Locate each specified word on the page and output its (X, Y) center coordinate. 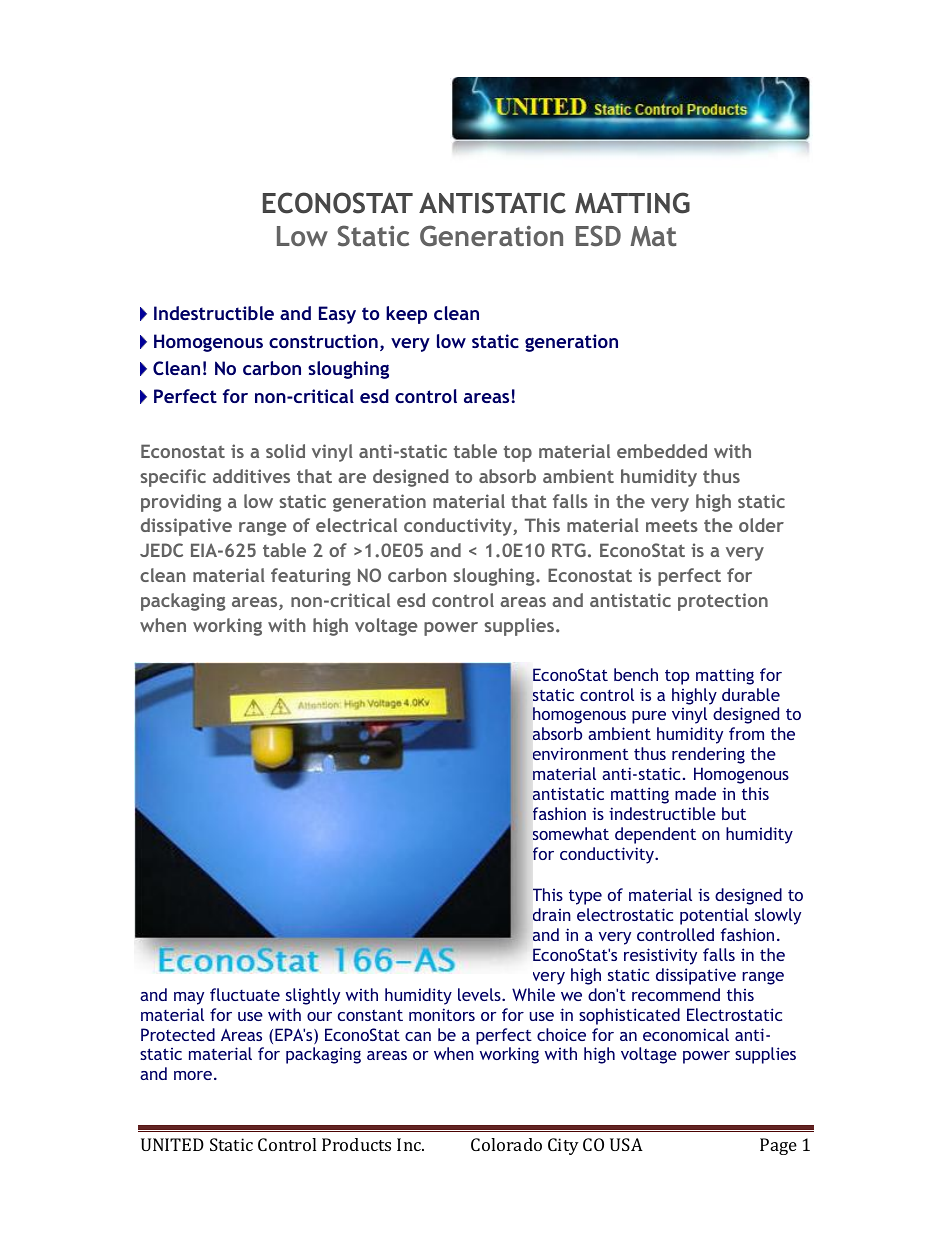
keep (406, 315)
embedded (662, 451)
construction (323, 341)
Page (778, 1146)
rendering (708, 755)
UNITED (172, 1144)
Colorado (506, 1144)
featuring (311, 577)
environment (581, 753)
